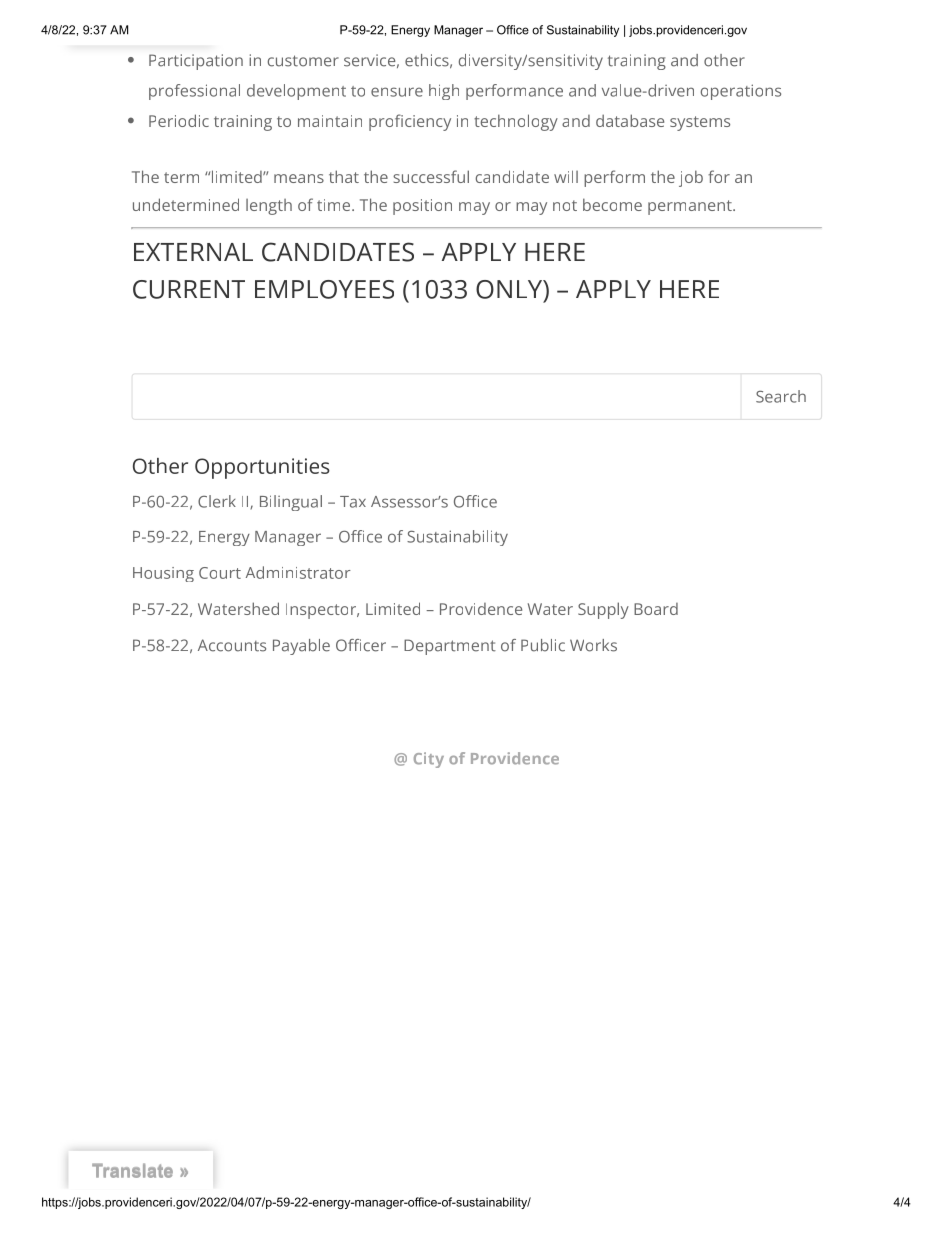 The height and width of the document is (1233, 952). Describe the element at coordinates (593, 645) in the document. I see `Works` at that location.
